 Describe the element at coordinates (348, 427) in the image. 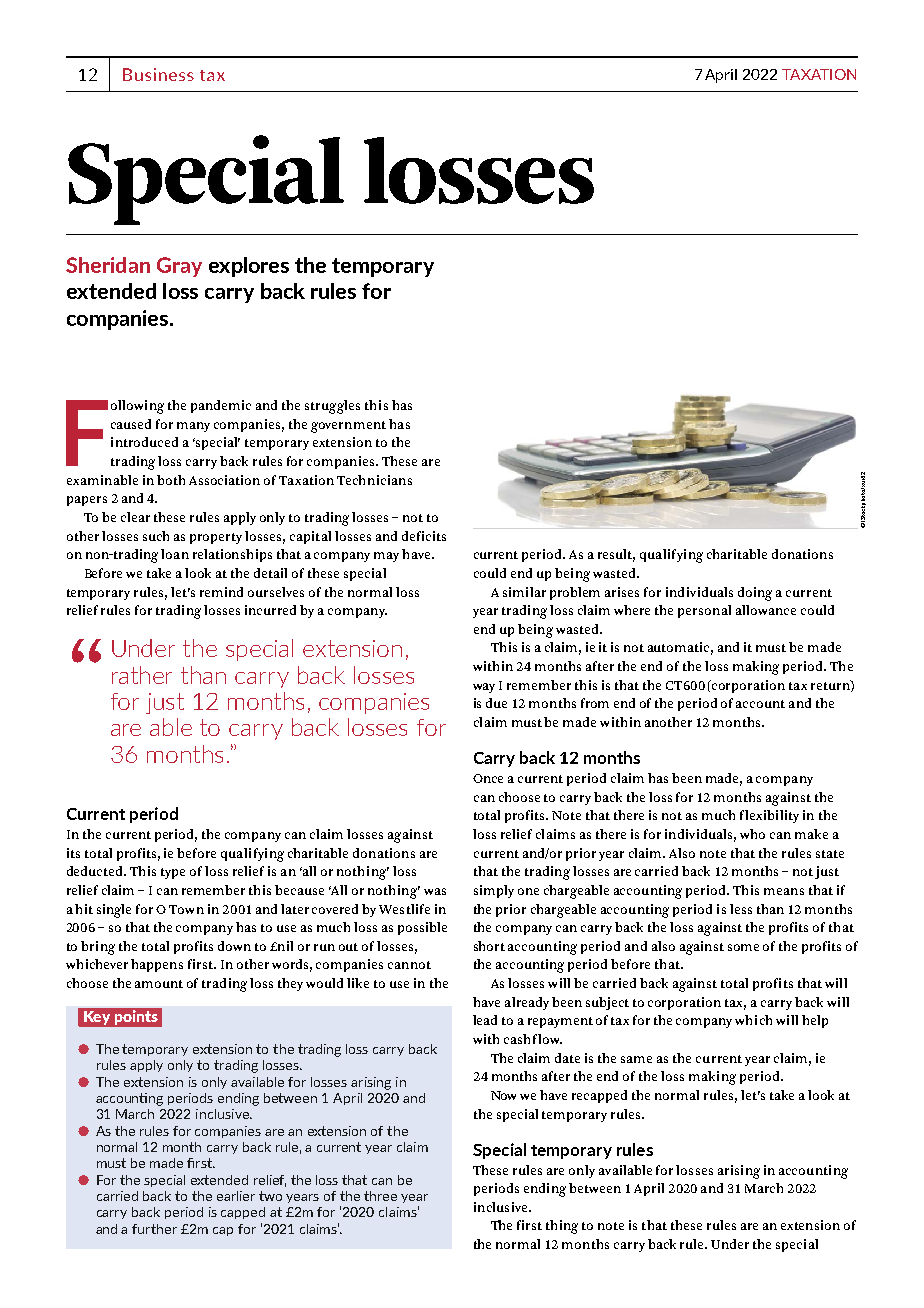

I see `government` at that location.
